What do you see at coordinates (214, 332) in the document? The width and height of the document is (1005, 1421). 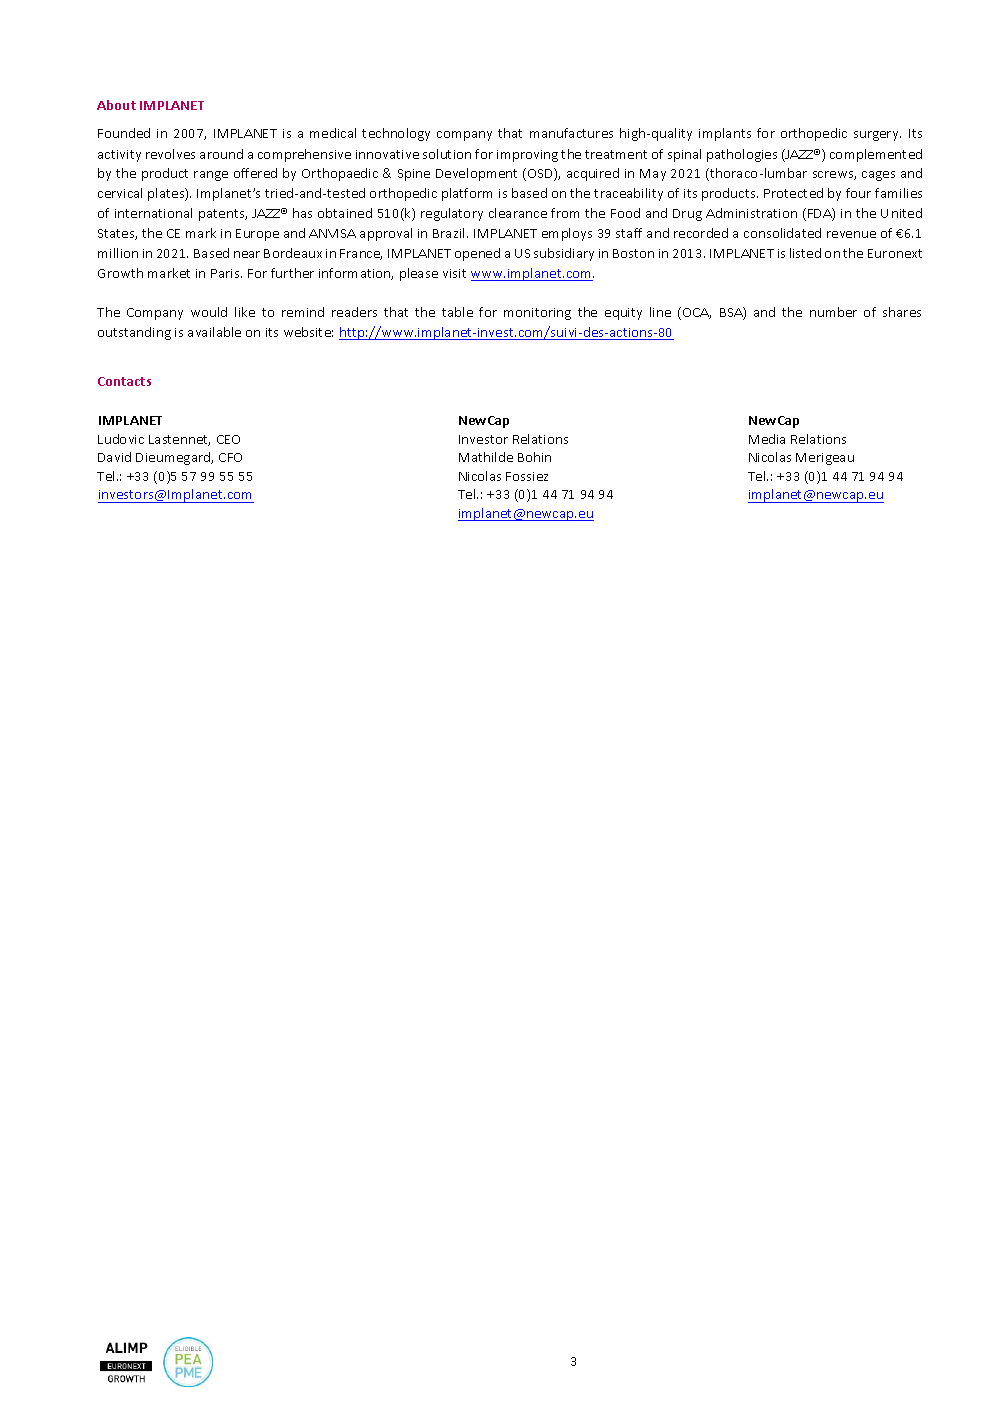 I see `available` at bounding box center [214, 332].
